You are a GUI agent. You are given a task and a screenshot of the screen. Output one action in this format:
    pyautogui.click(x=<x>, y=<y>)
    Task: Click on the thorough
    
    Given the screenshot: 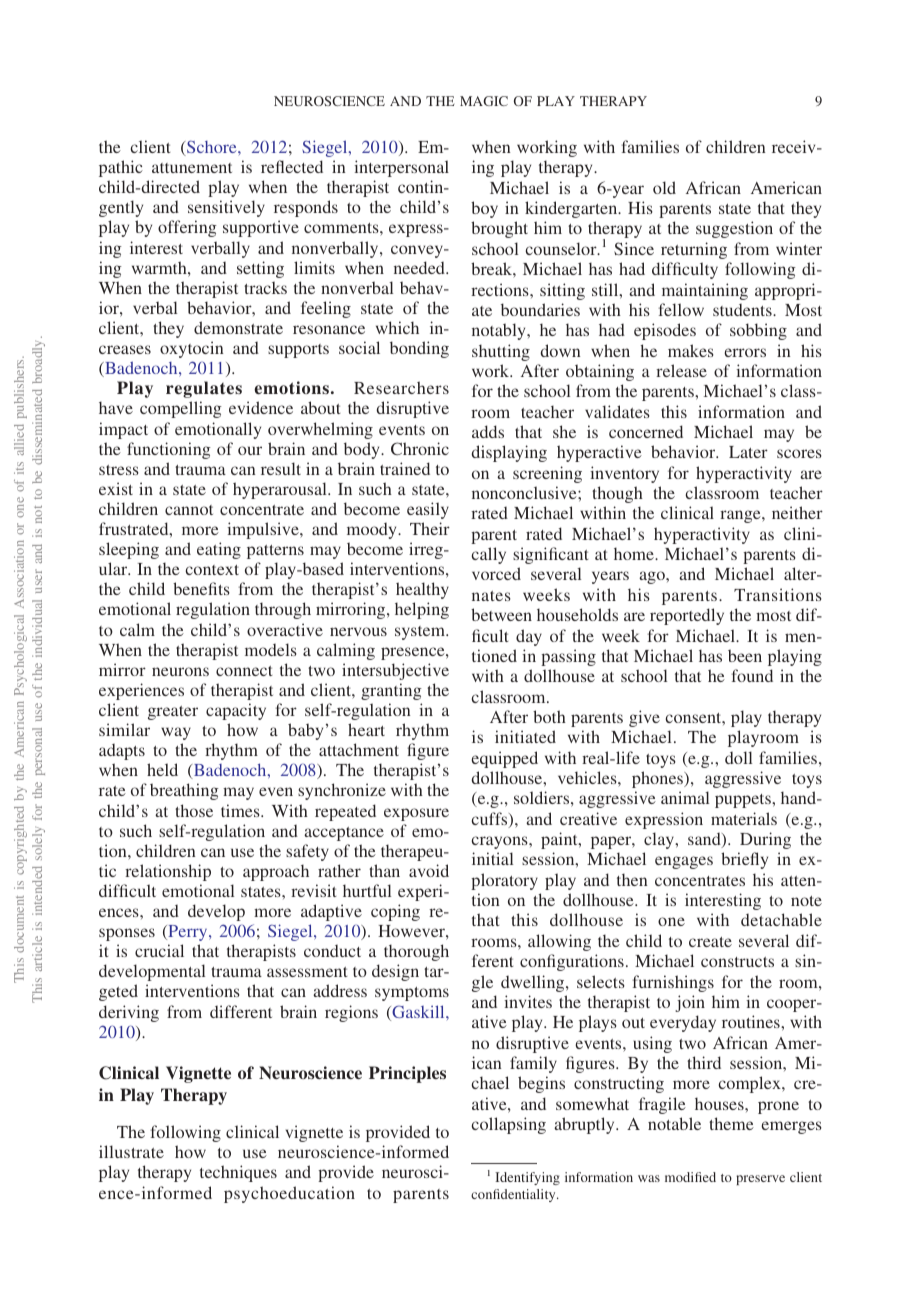 What is the action you would take?
    pyautogui.click(x=416, y=952)
